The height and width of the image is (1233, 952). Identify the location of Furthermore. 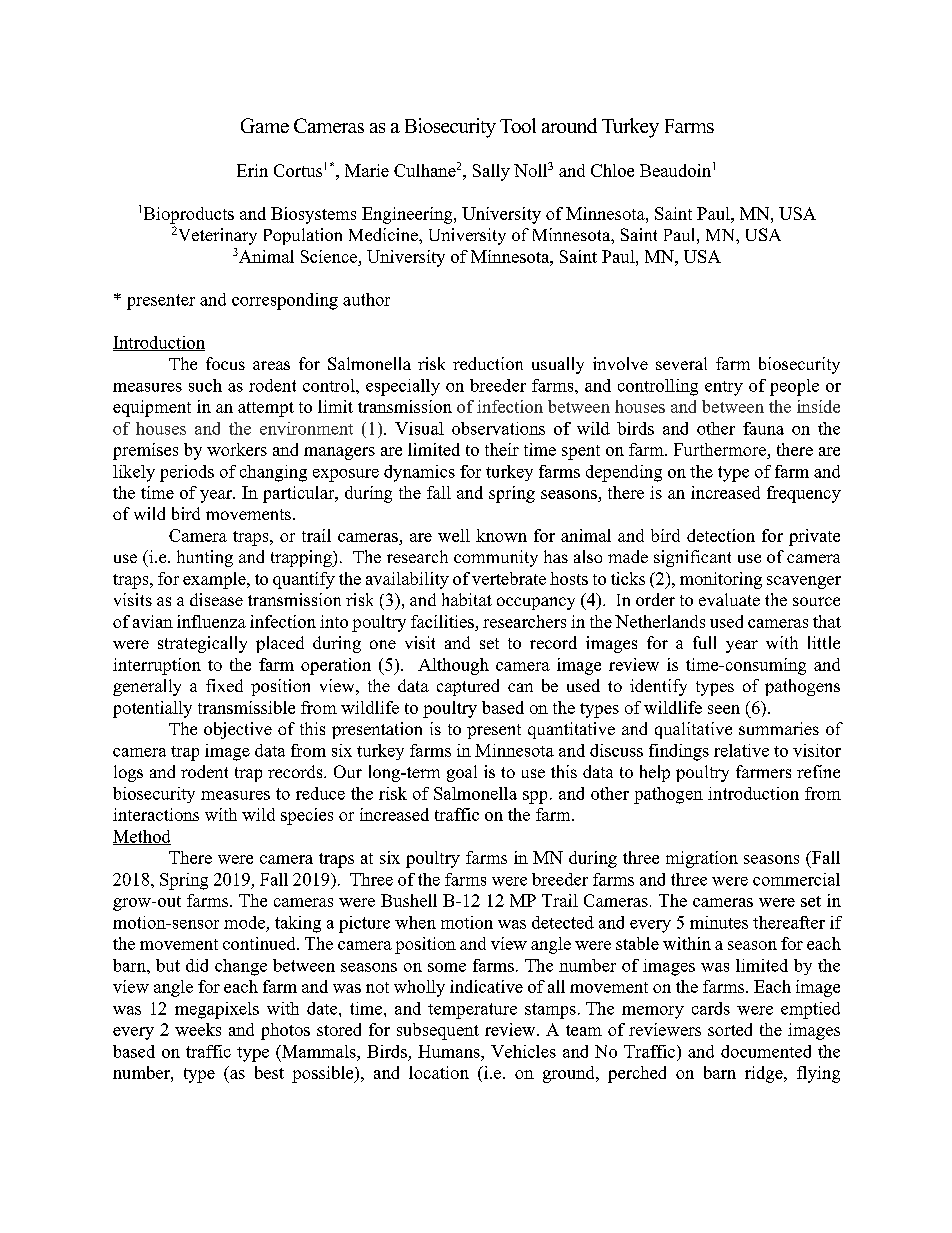
(721, 451).
